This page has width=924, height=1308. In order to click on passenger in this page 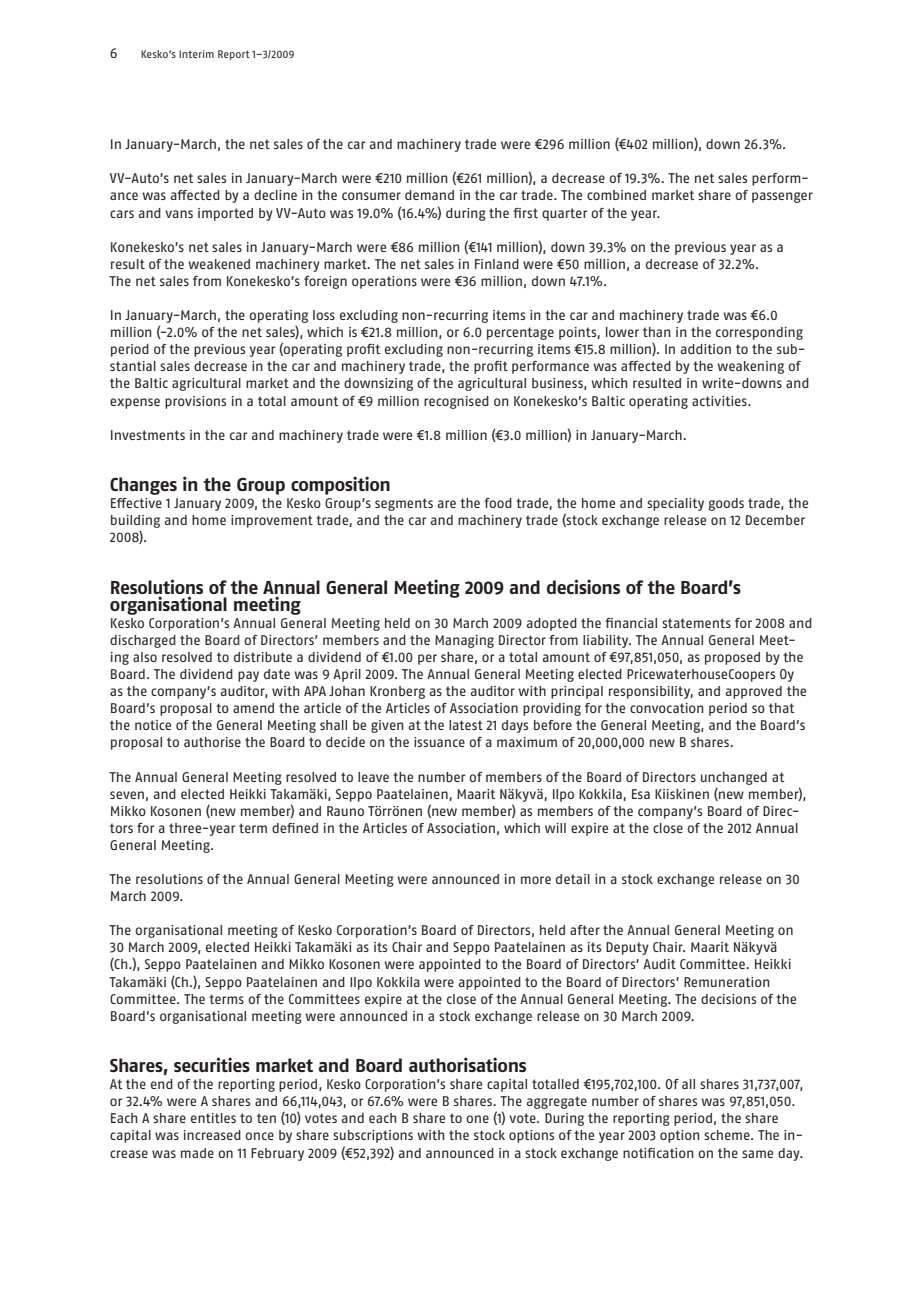, I will do `click(782, 197)`.
